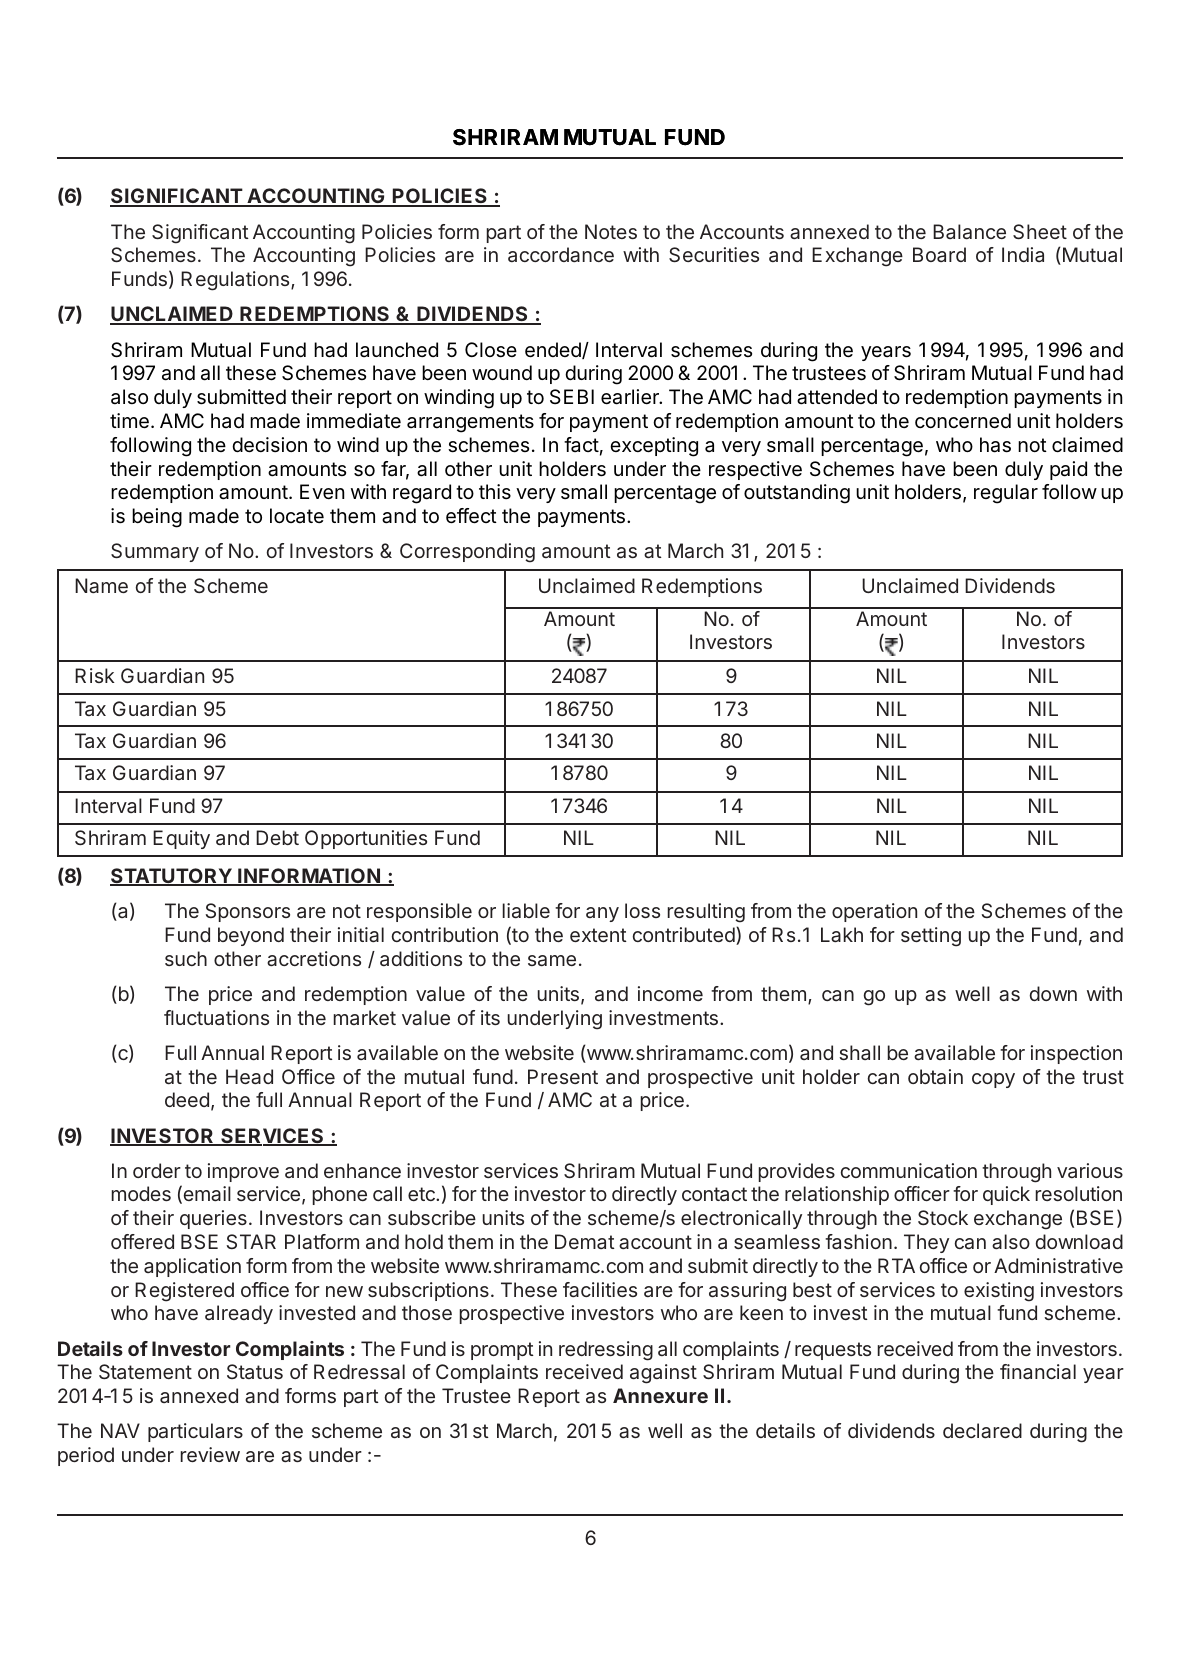 This page has width=1180, height=1669. What do you see at coordinates (563, 1076) in the page?
I see `Present` at bounding box center [563, 1076].
